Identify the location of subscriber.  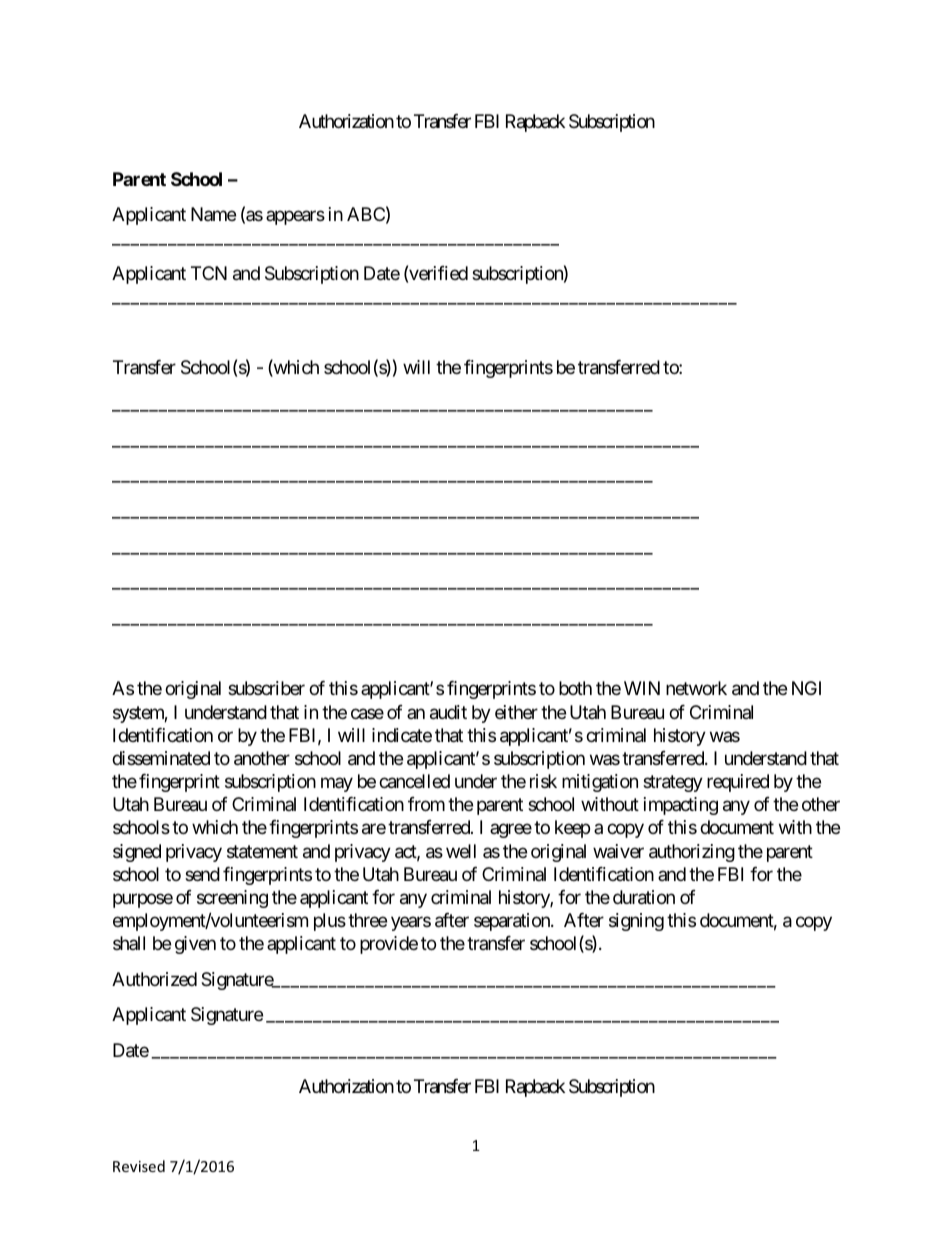
(266, 688).
